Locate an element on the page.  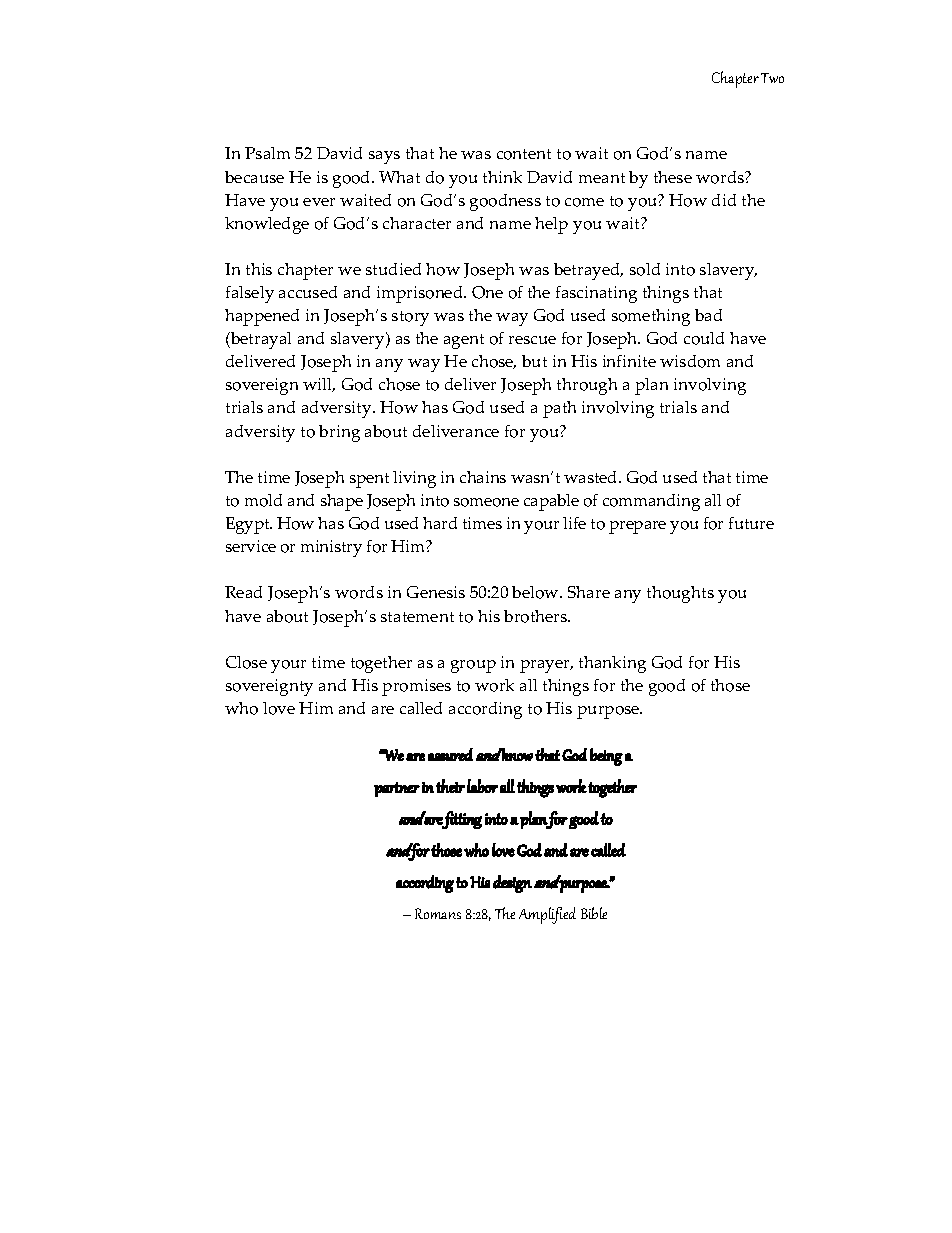
content is located at coordinates (524, 154).
